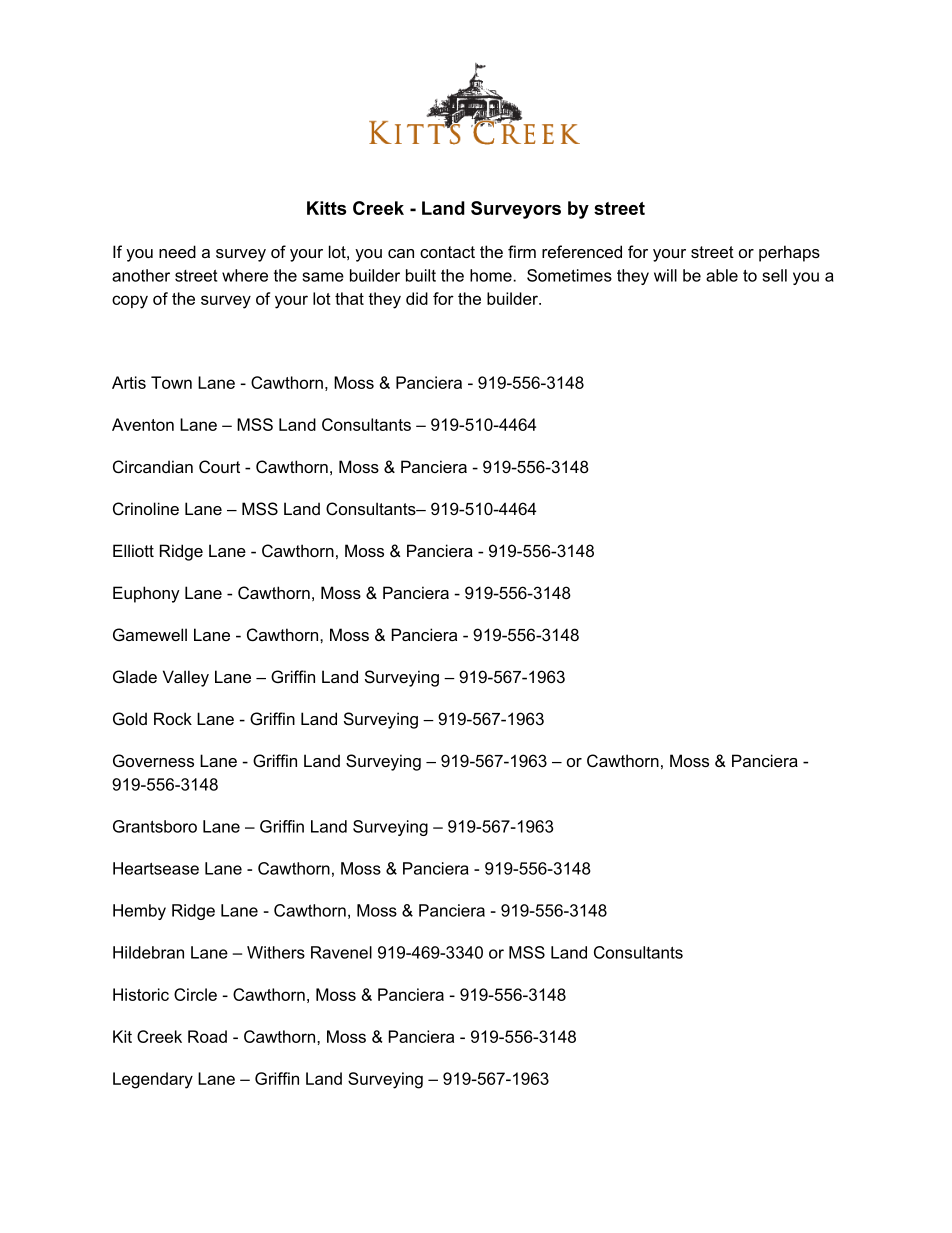 The width and height of the screenshot is (952, 1233). Describe the element at coordinates (173, 718) in the screenshot. I see `Rock` at that location.
